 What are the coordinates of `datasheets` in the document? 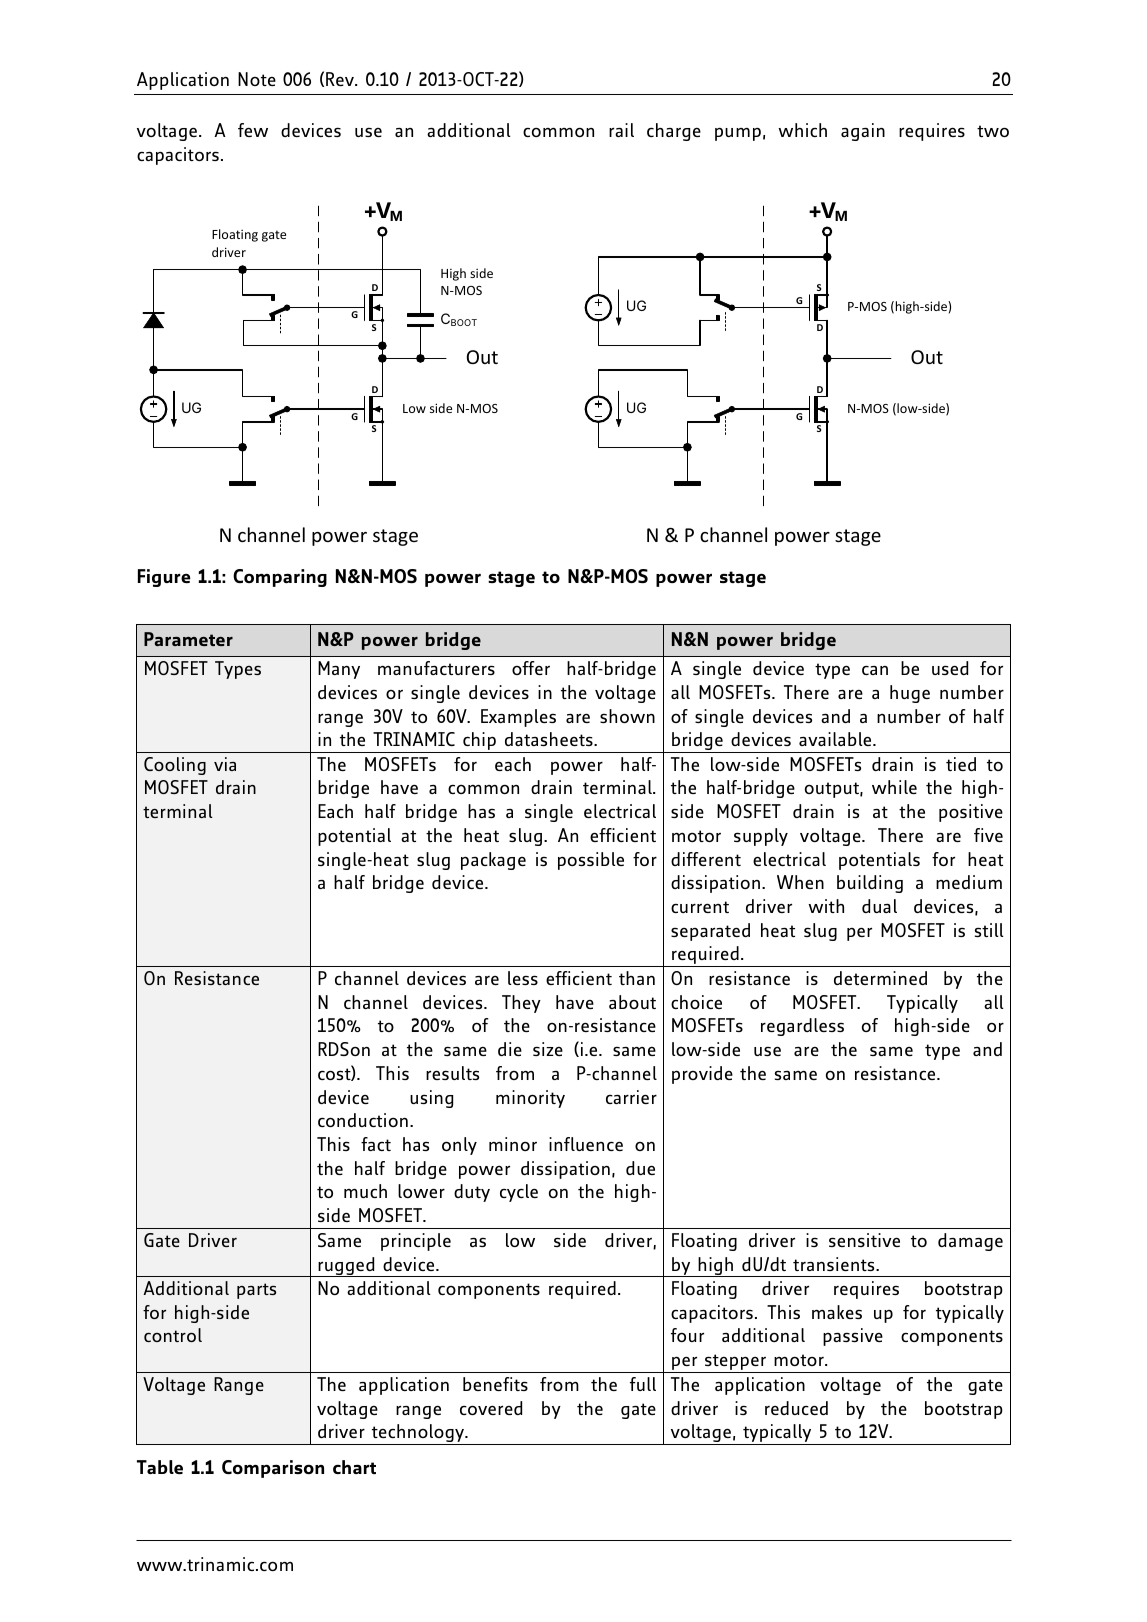 It's located at (550, 739).
